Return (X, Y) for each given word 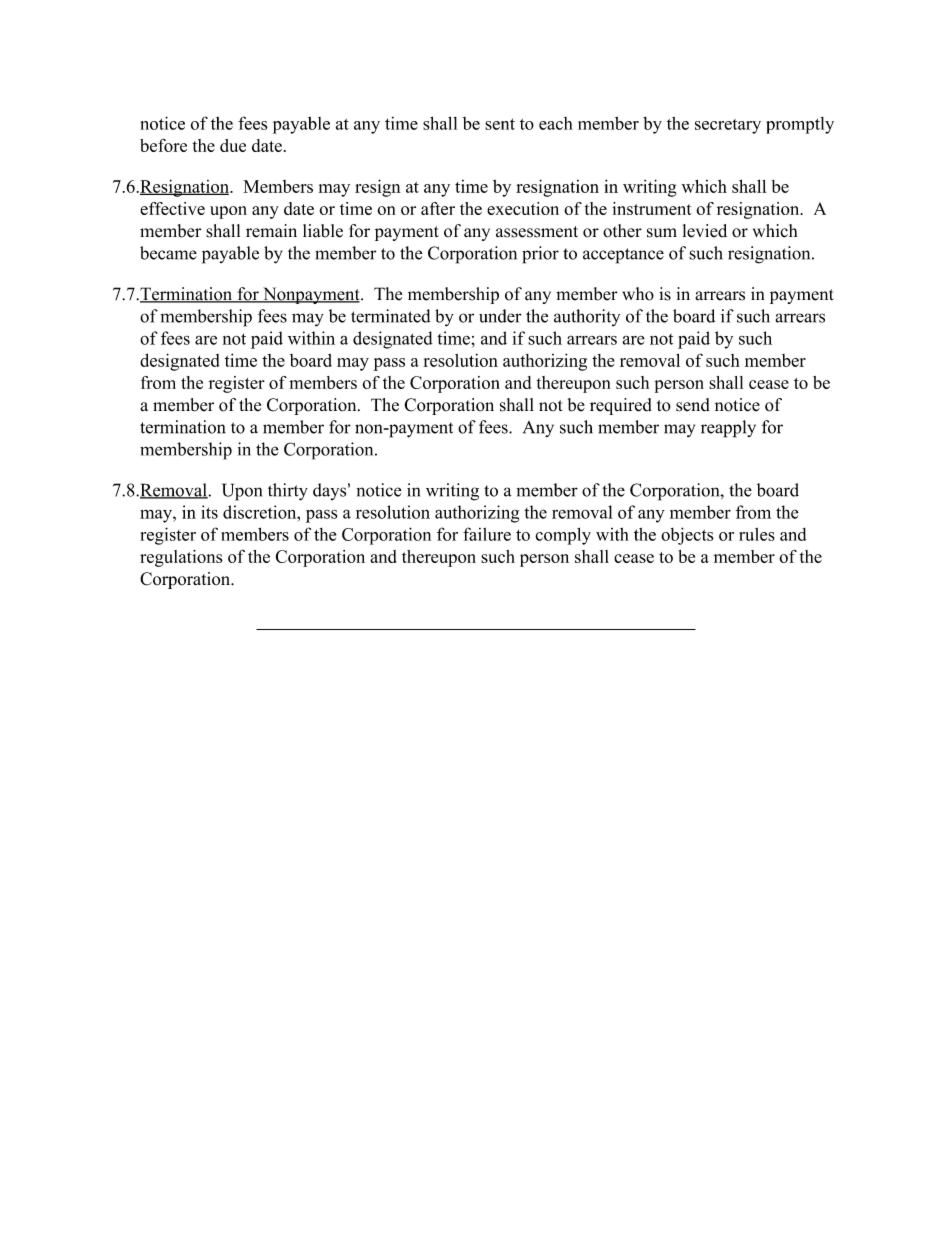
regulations (181, 558)
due (233, 145)
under (500, 316)
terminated (390, 316)
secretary (728, 126)
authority (587, 317)
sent (500, 124)
